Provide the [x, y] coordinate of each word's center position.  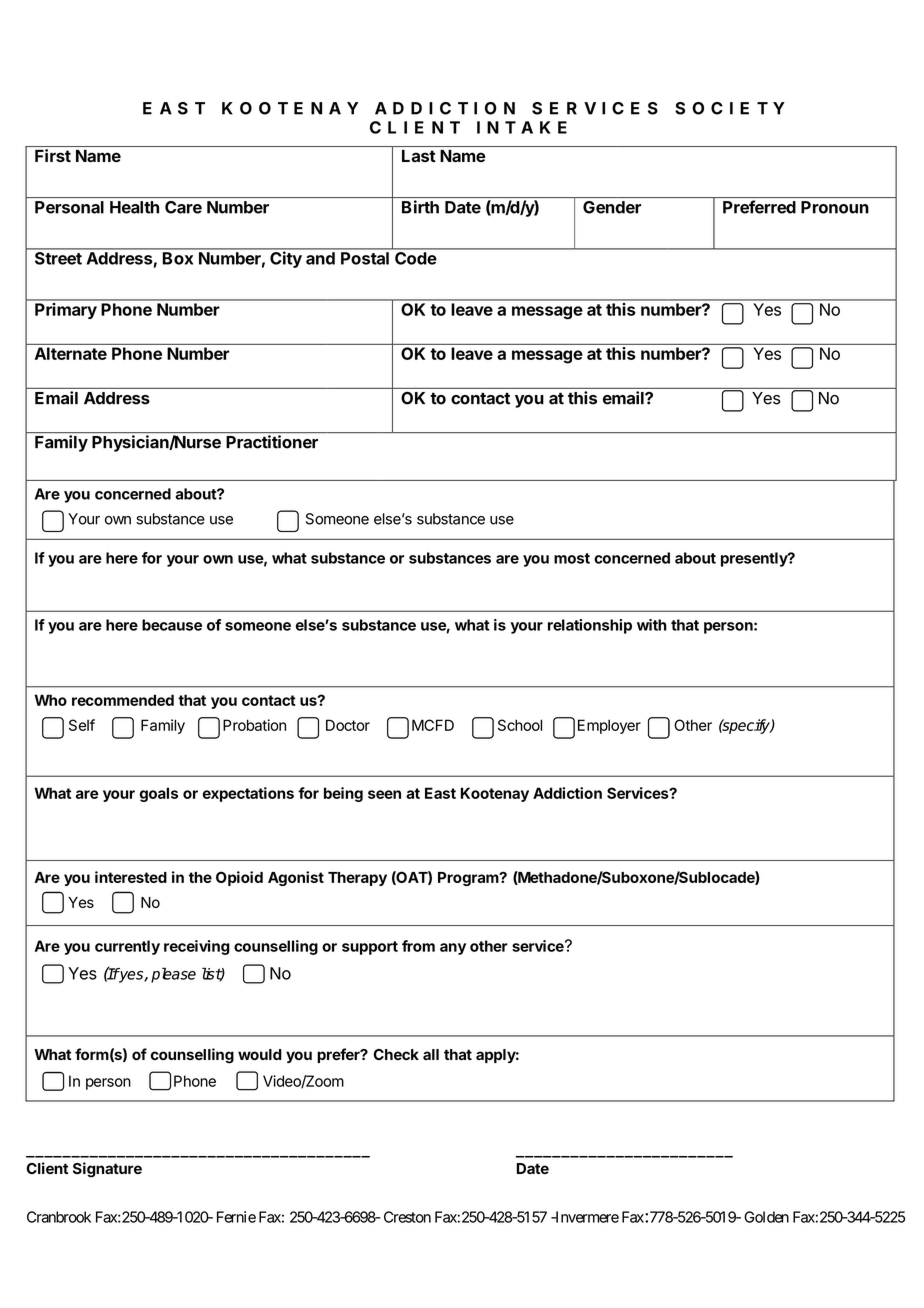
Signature [107, 1170]
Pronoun [835, 207]
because [172, 625]
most [572, 558]
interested [131, 877]
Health [134, 207]
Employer [609, 726]
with [652, 625]
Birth [420, 207]
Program [469, 879]
